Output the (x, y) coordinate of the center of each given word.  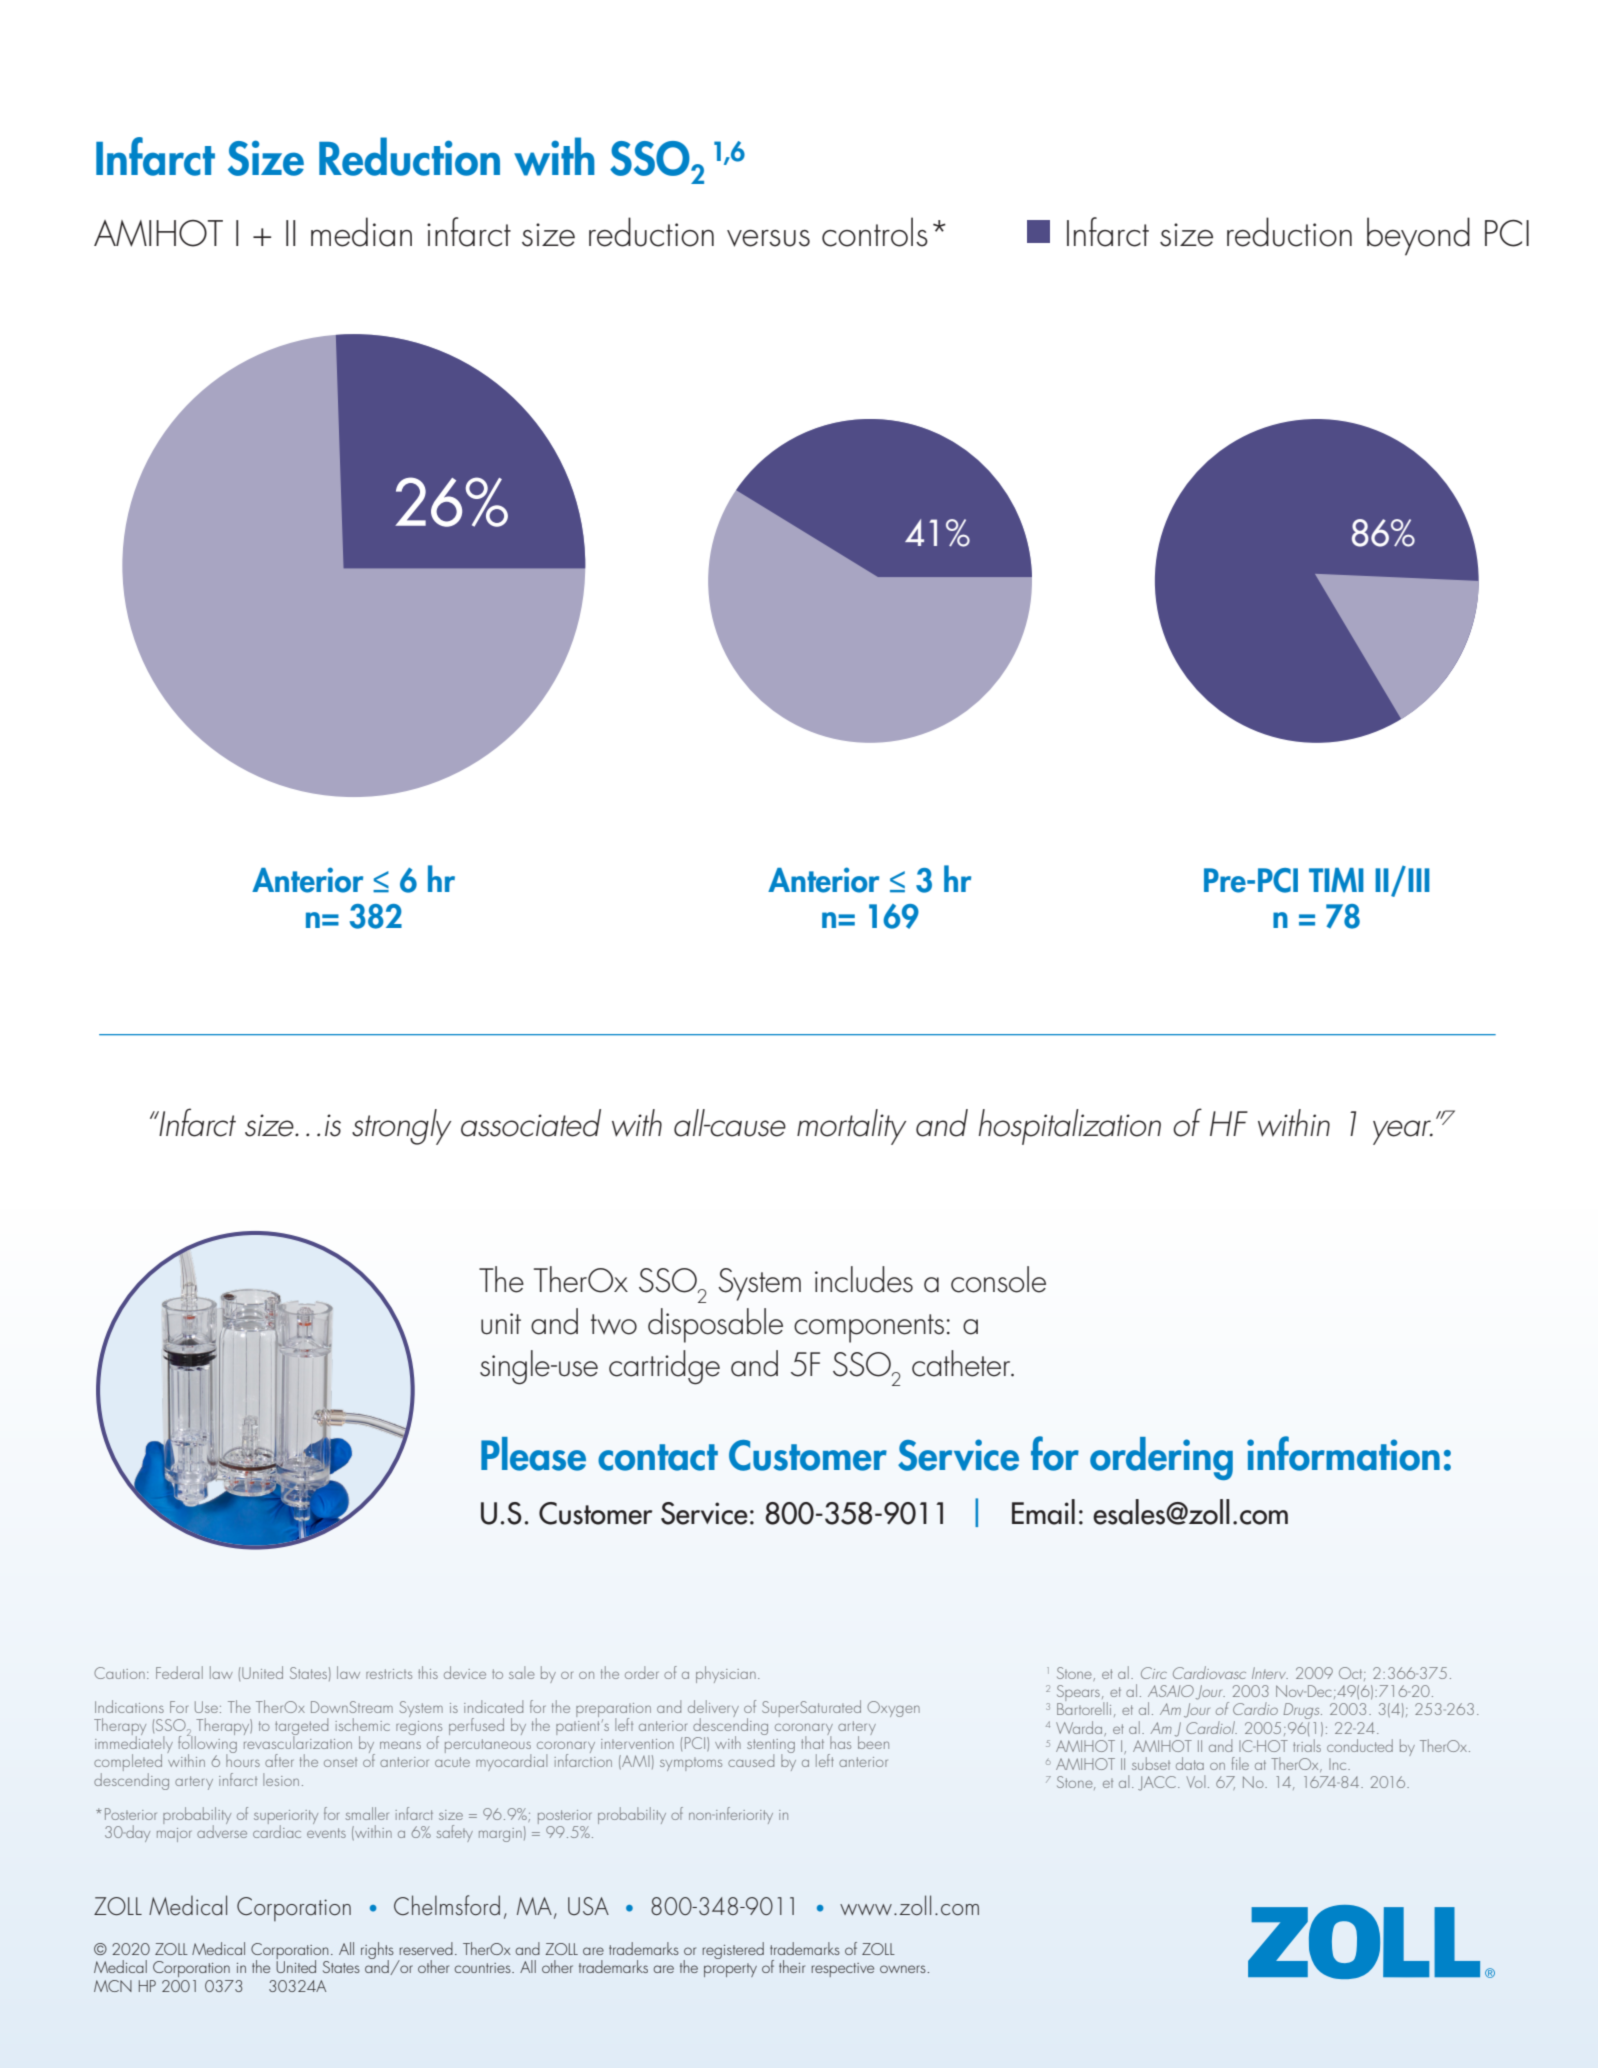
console (998, 1279)
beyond (1418, 236)
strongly (401, 1127)
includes (864, 1279)
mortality (851, 1127)
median (361, 232)
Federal (179, 1672)
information (1343, 1453)
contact (658, 1457)
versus (768, 238)
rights (377, 1952)
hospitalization (1070, 1127)
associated (531, 1123)
